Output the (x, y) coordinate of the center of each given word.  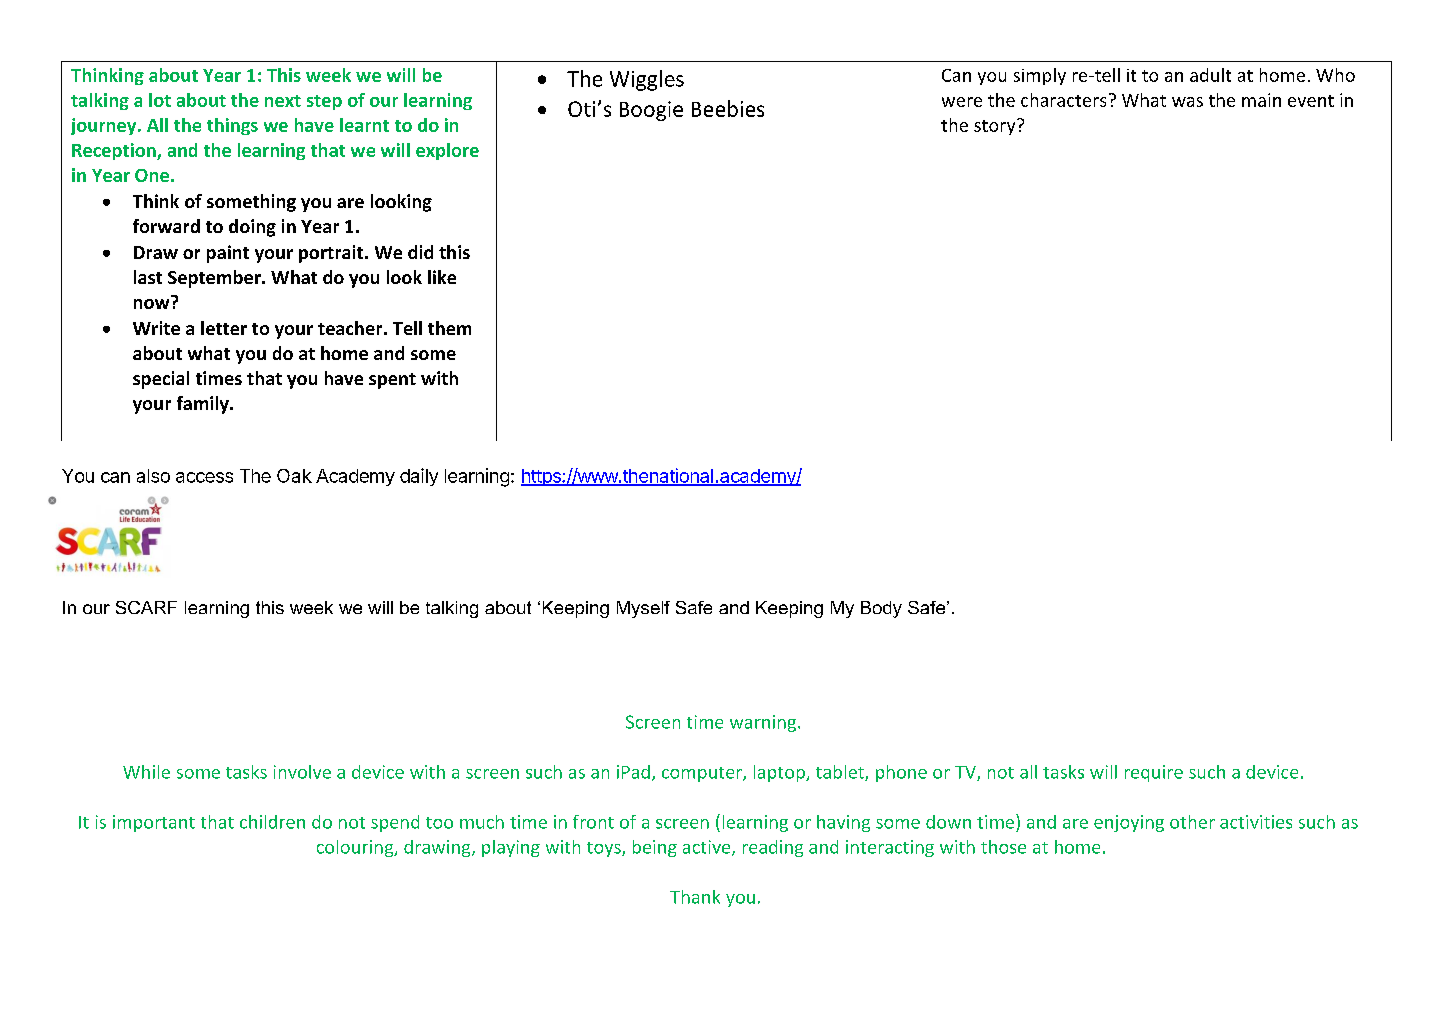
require (1154, 773)
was (1187, 102)
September (215, 279)
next (283, 101)
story (996, 127)
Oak (294, 476)
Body (881, 609)
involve (302, 772)
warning (764, 723)
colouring (356, 848)
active (708, 848)
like (442, 277)
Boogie (651, 111)
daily (419, 477)
